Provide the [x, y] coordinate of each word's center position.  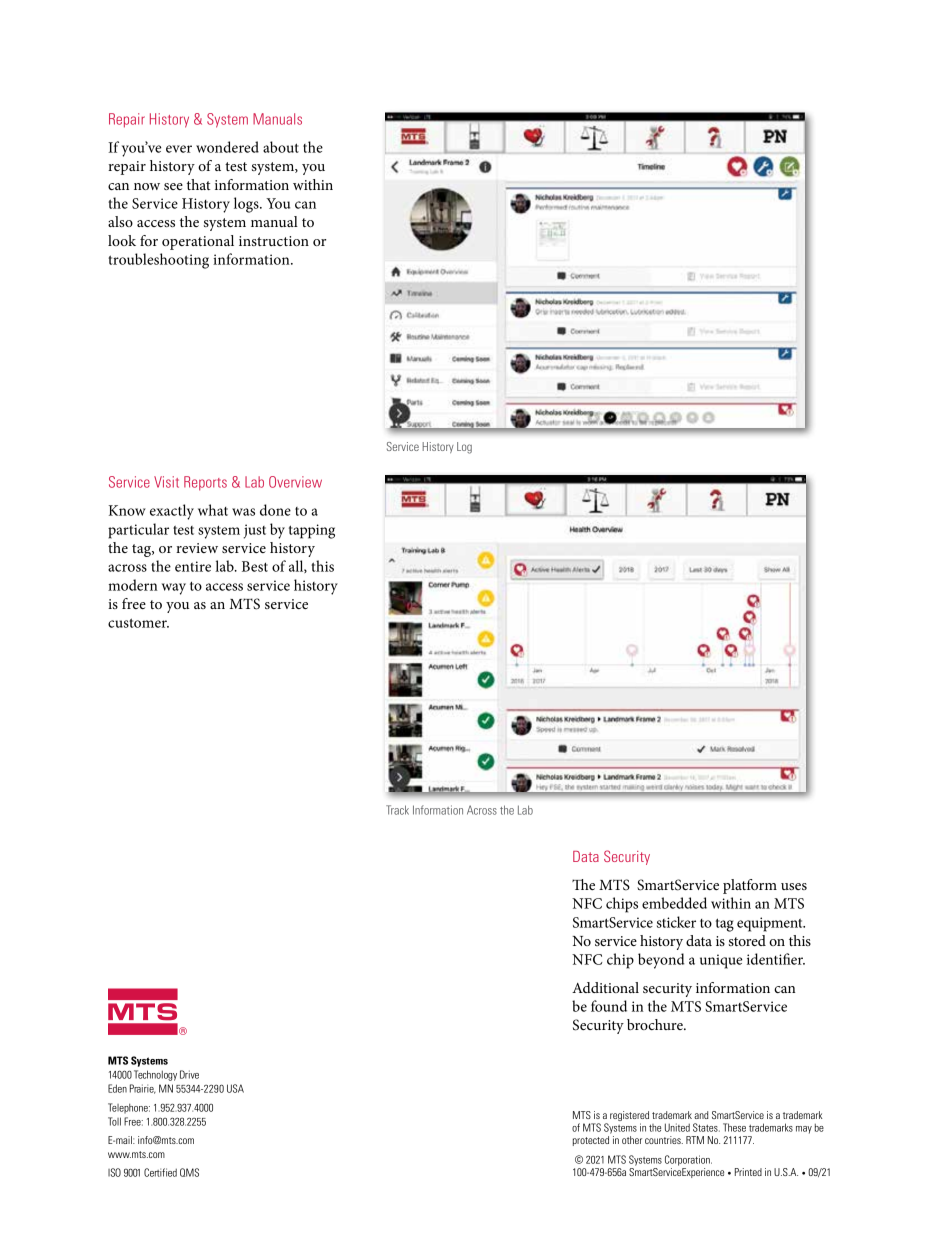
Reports [205, 483]
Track [397, 810]
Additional [605, 987]
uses [794, 886]
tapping [312, 531]
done [275, 510]
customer [138, 623]
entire [193, 566]
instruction [274, 241]
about [281, 147]
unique [721, 961]
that [199, 184]
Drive [189, 1074]
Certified [160, 1172]
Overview [295, 482]
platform [750, 886]
